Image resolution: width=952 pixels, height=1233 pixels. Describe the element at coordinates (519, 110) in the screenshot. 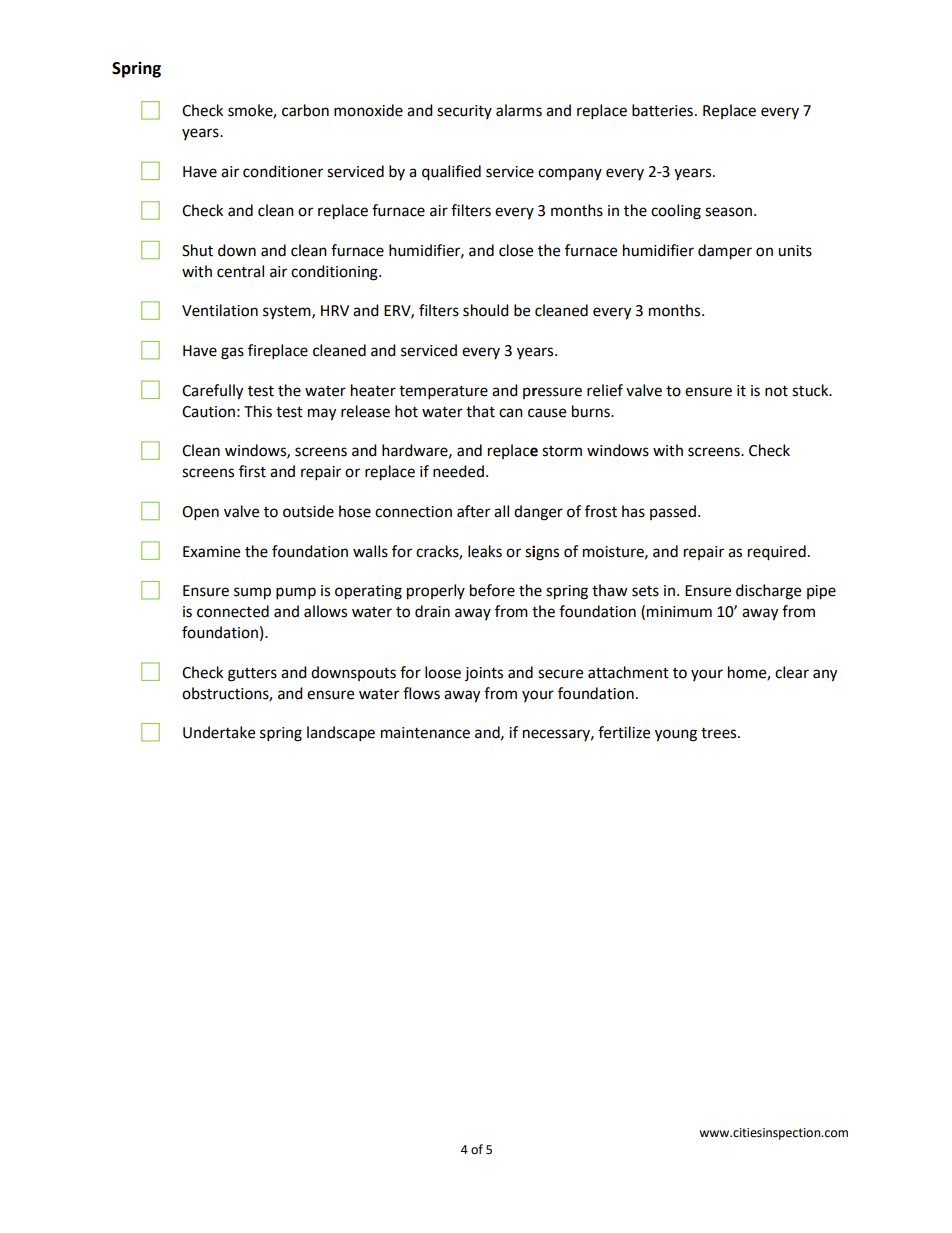

I see `alarms` at that location.
